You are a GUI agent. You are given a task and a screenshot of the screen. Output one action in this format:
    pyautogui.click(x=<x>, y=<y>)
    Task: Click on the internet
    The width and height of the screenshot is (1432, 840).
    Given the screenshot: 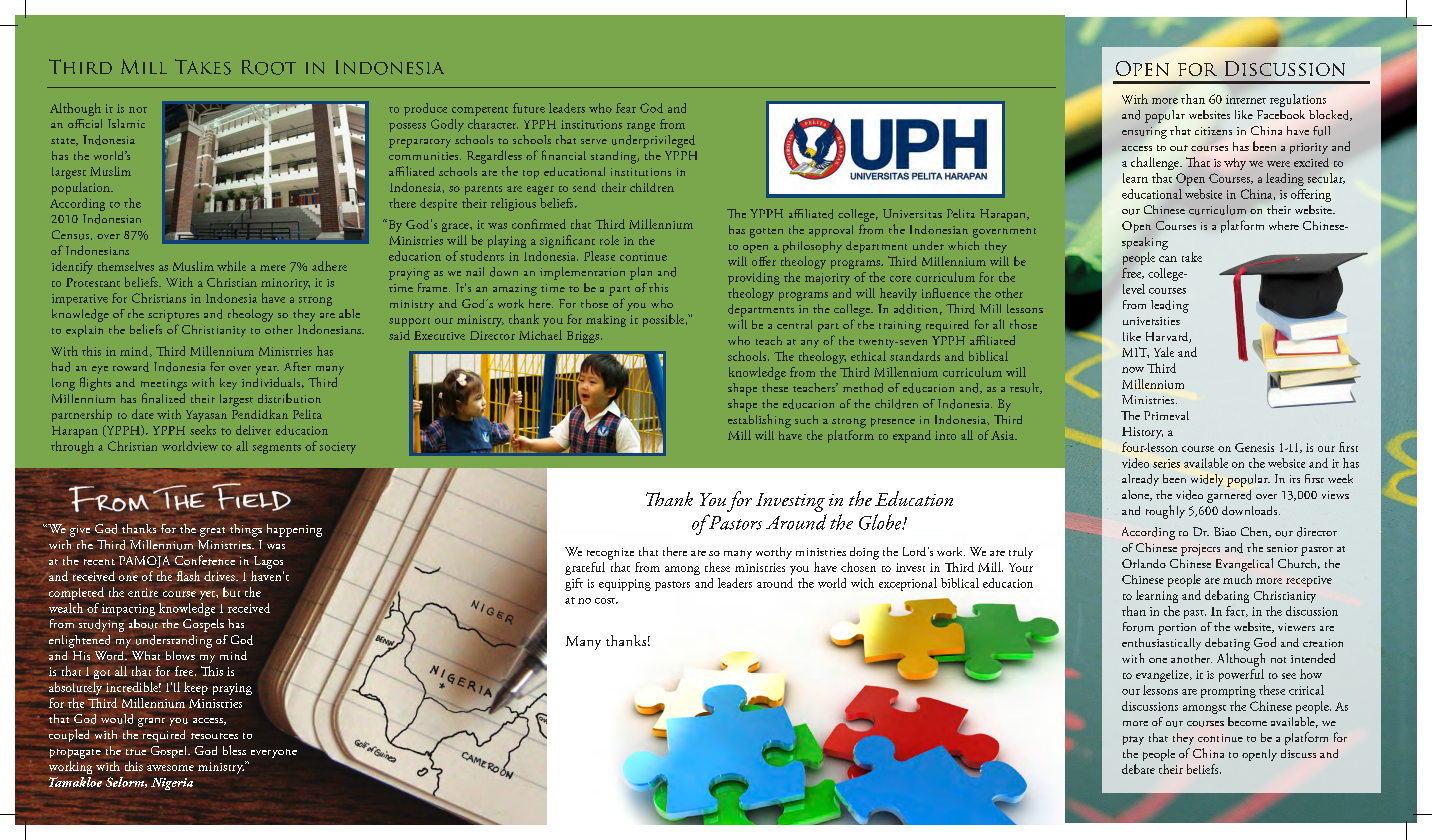 What is the action you would take?
    pyautogui.click(x=1246, y=99)
